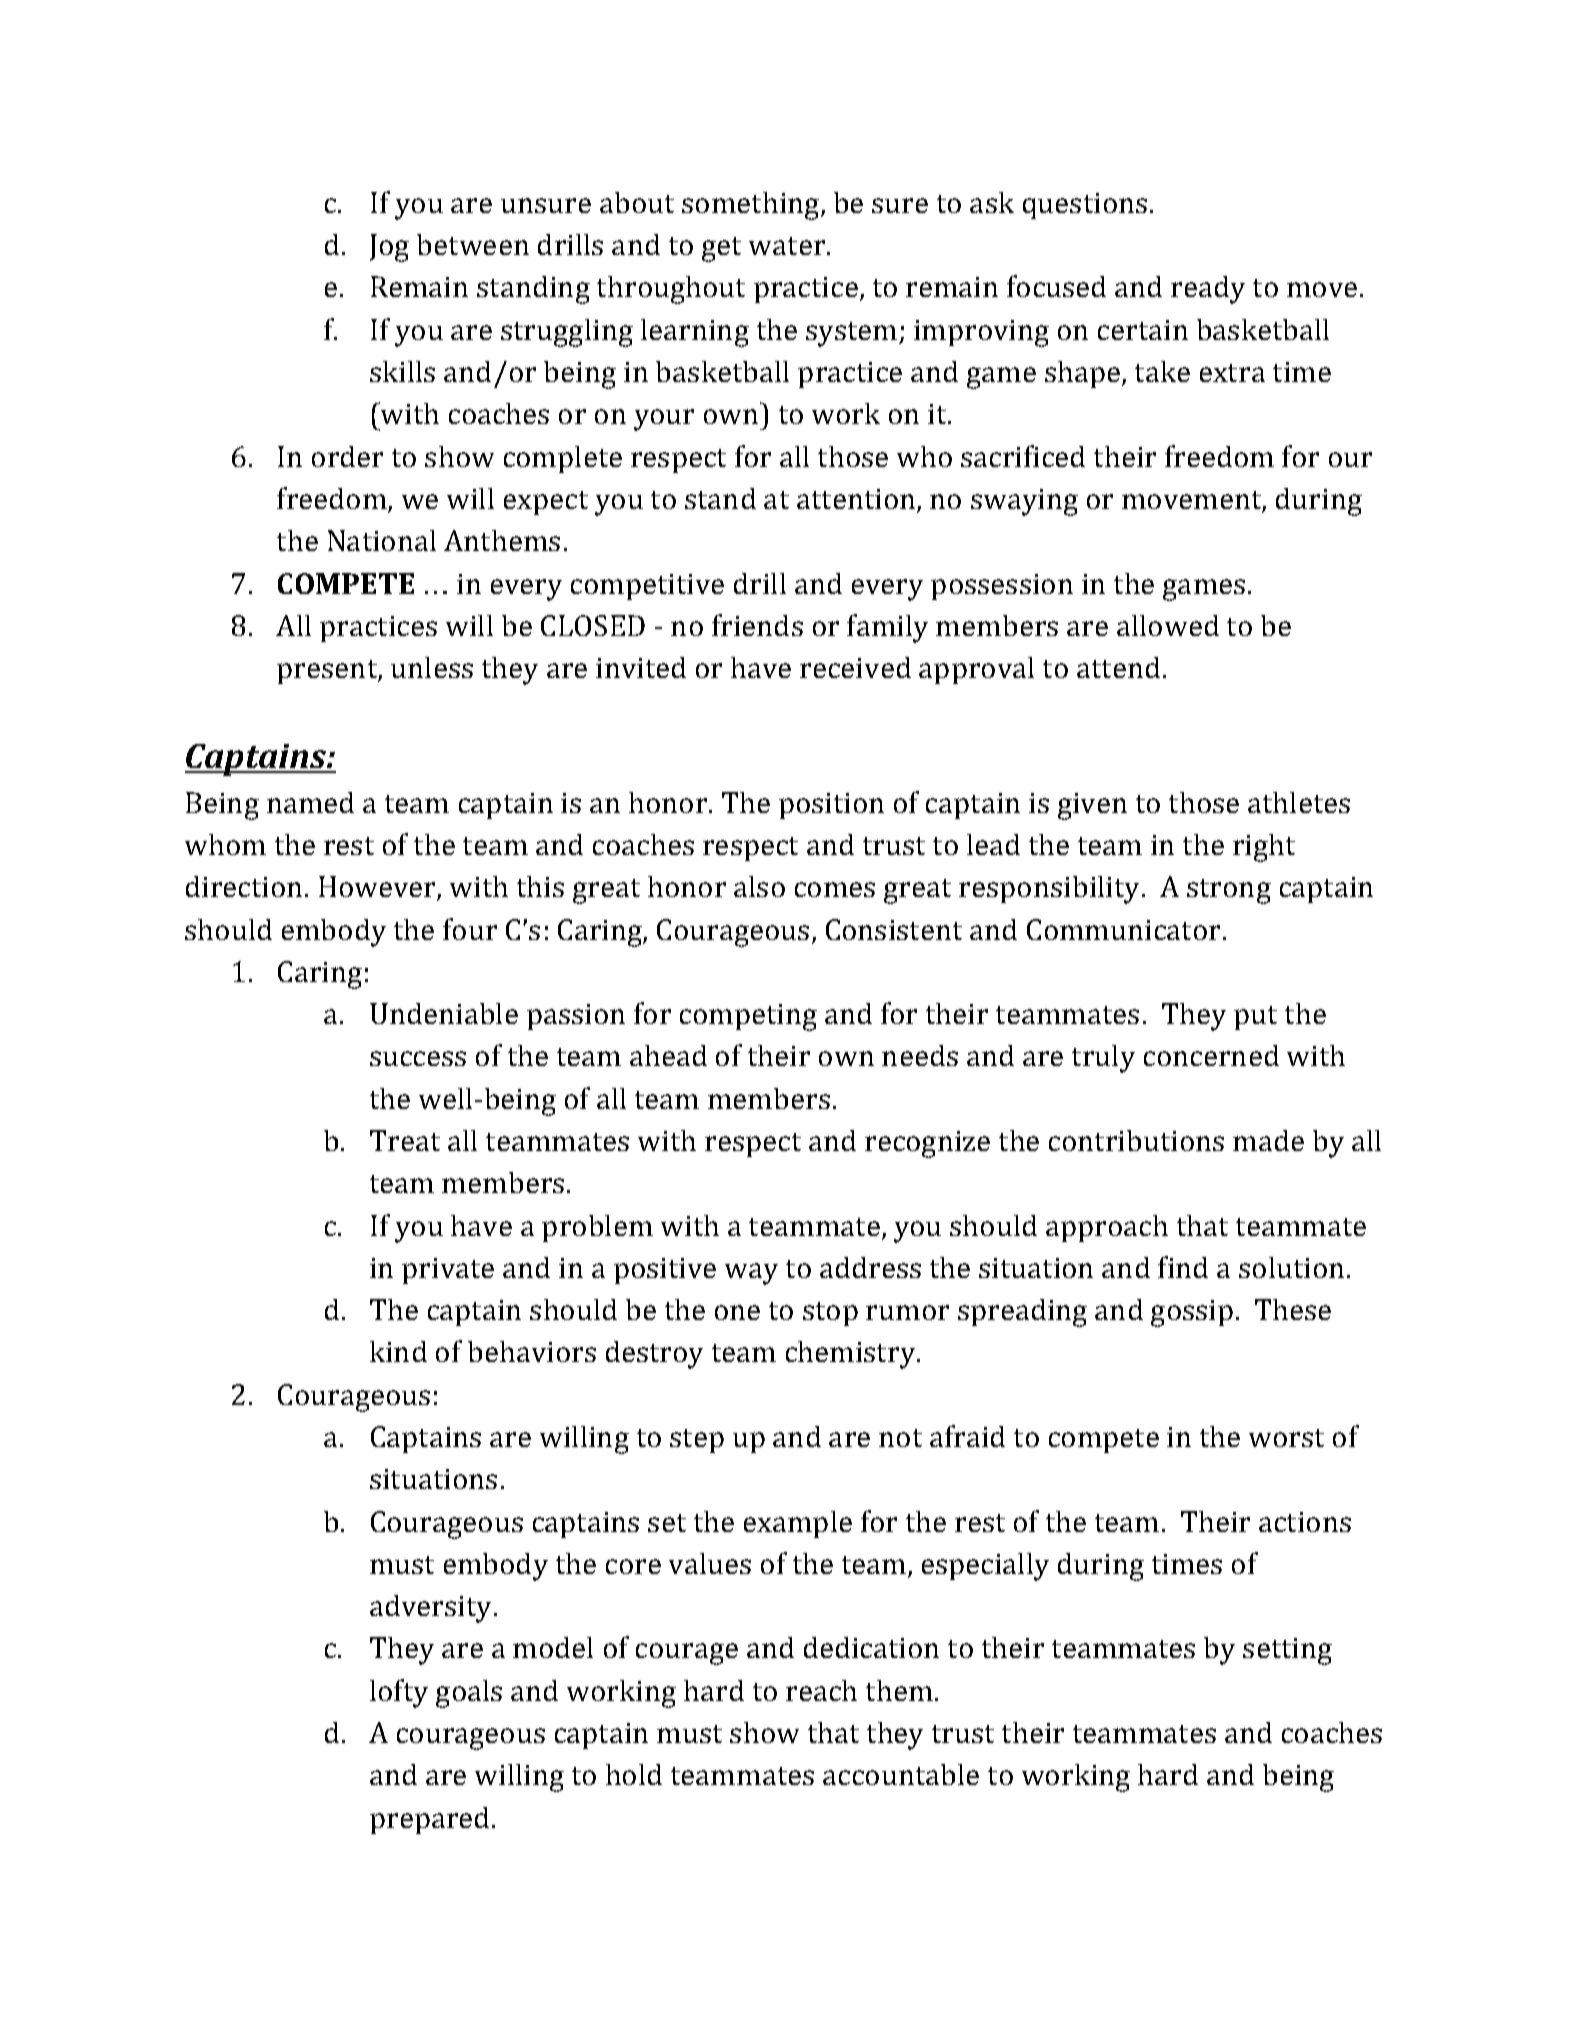 The image size is (1569, 2030). I want to click on Jog, so click(389, 248).
